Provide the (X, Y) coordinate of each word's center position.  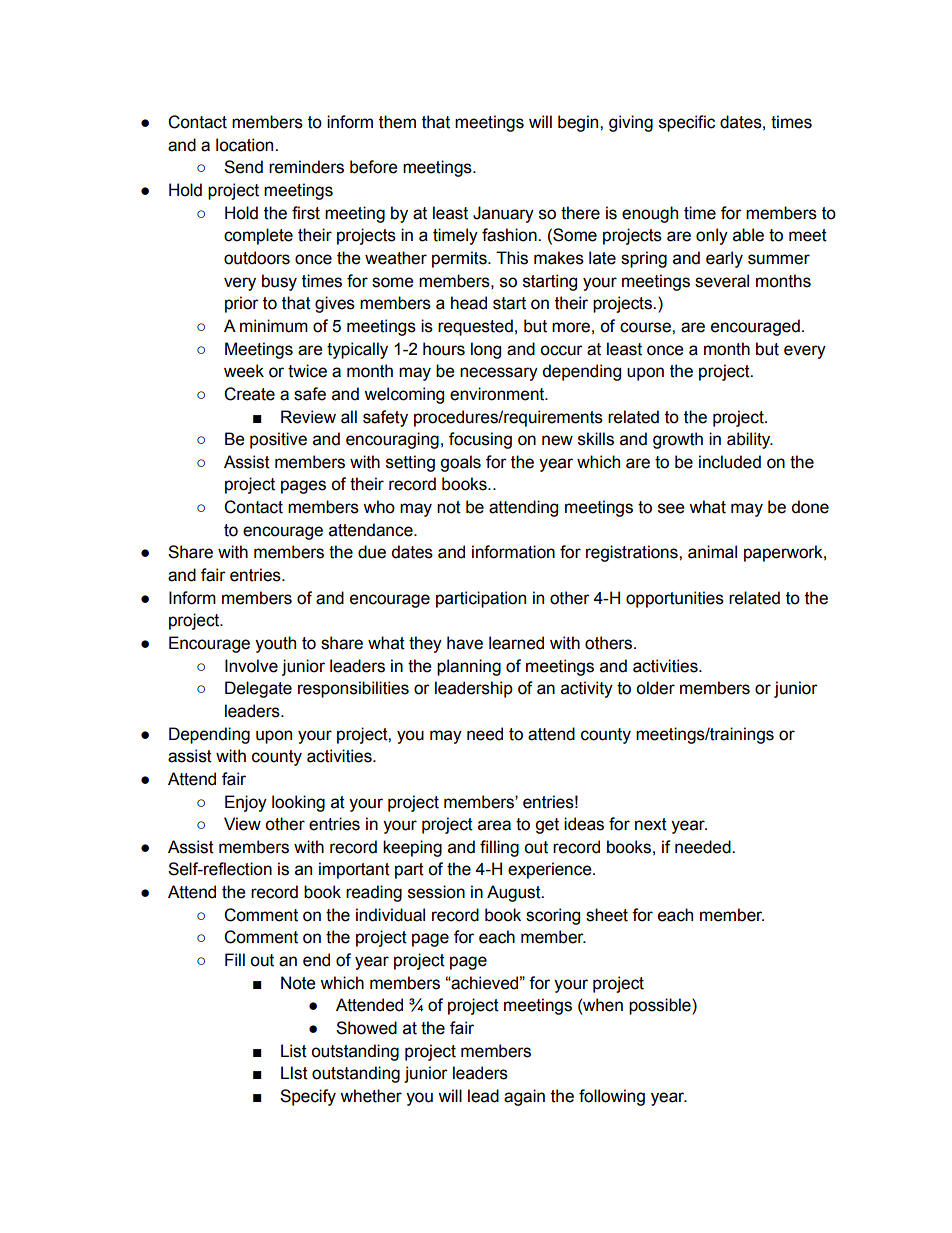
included (730, 462)
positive (278, 440)
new (557, 440)
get (547, 826)
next (651, 824)
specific (687, 123)
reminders (306, 167)
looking (298, 803)
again (524, 1097)
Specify (308, 1097)
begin (579, 123)
